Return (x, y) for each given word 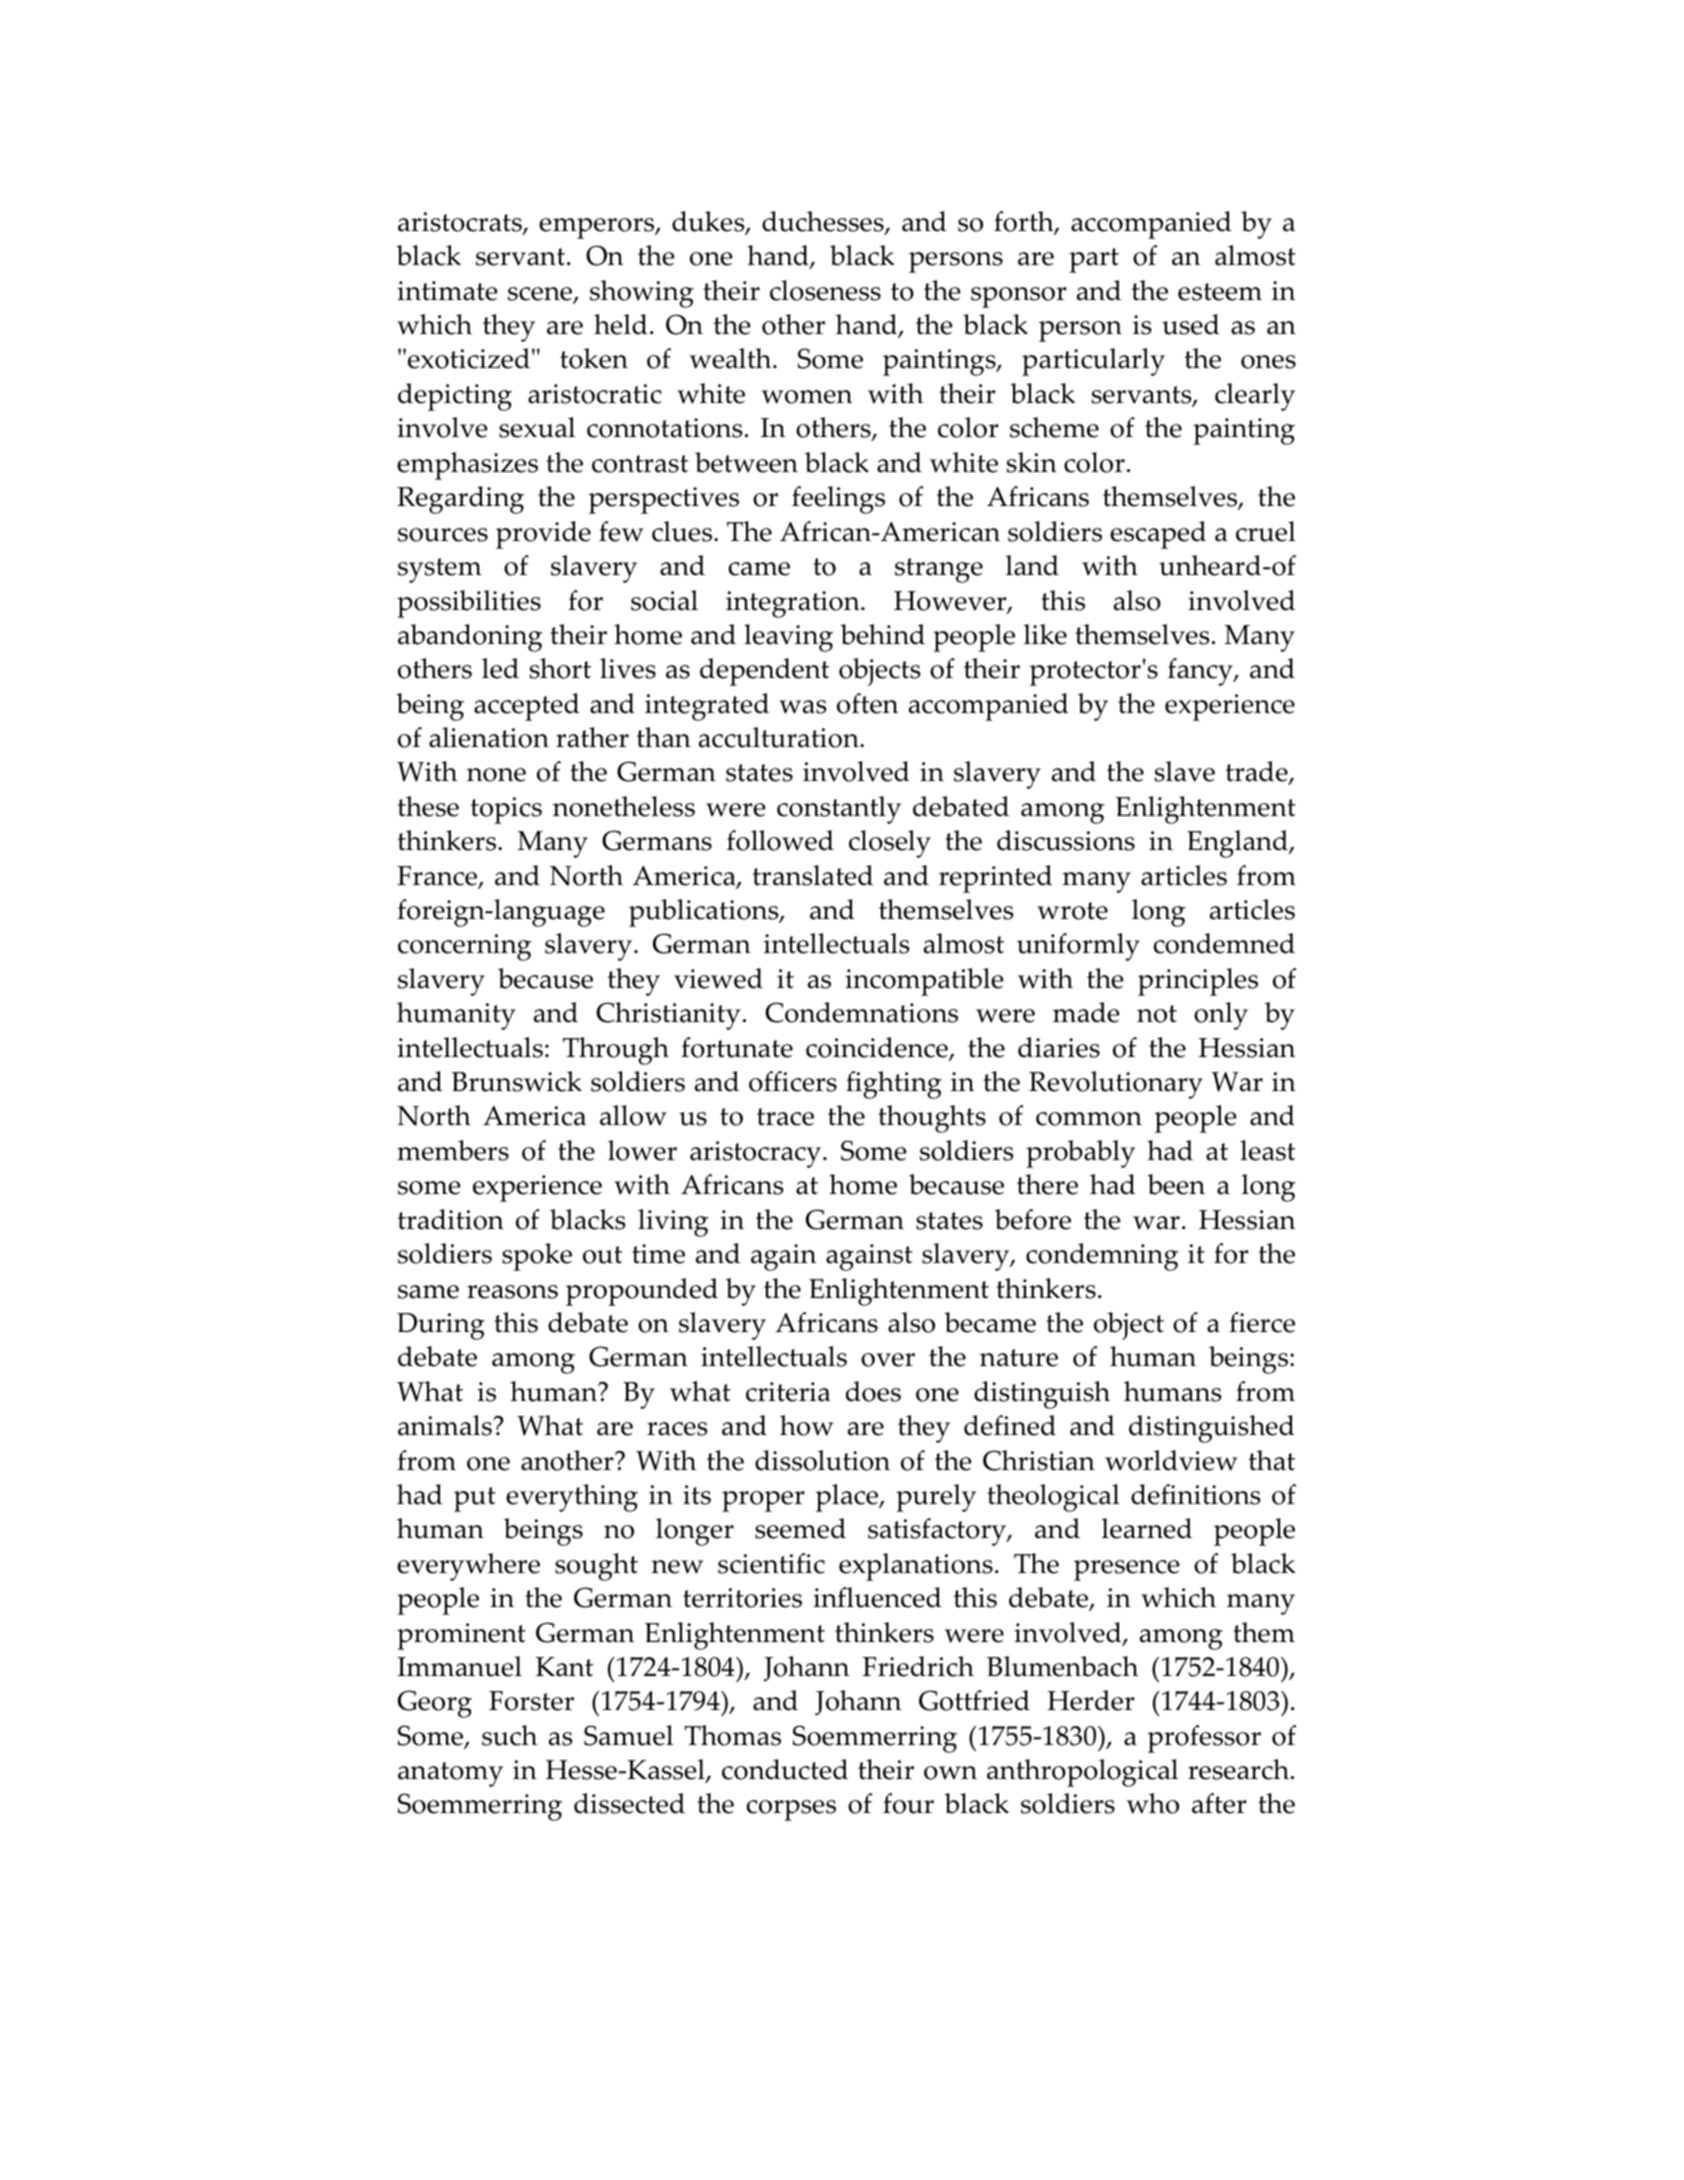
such (509, 1735)
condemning (1102, 1257)
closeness (825, 290)
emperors (598, 228)
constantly (839, 810)
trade (1257, 773)
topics (506, 810)
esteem (1220, 292)
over (888, 1360)
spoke (537, 1257)
